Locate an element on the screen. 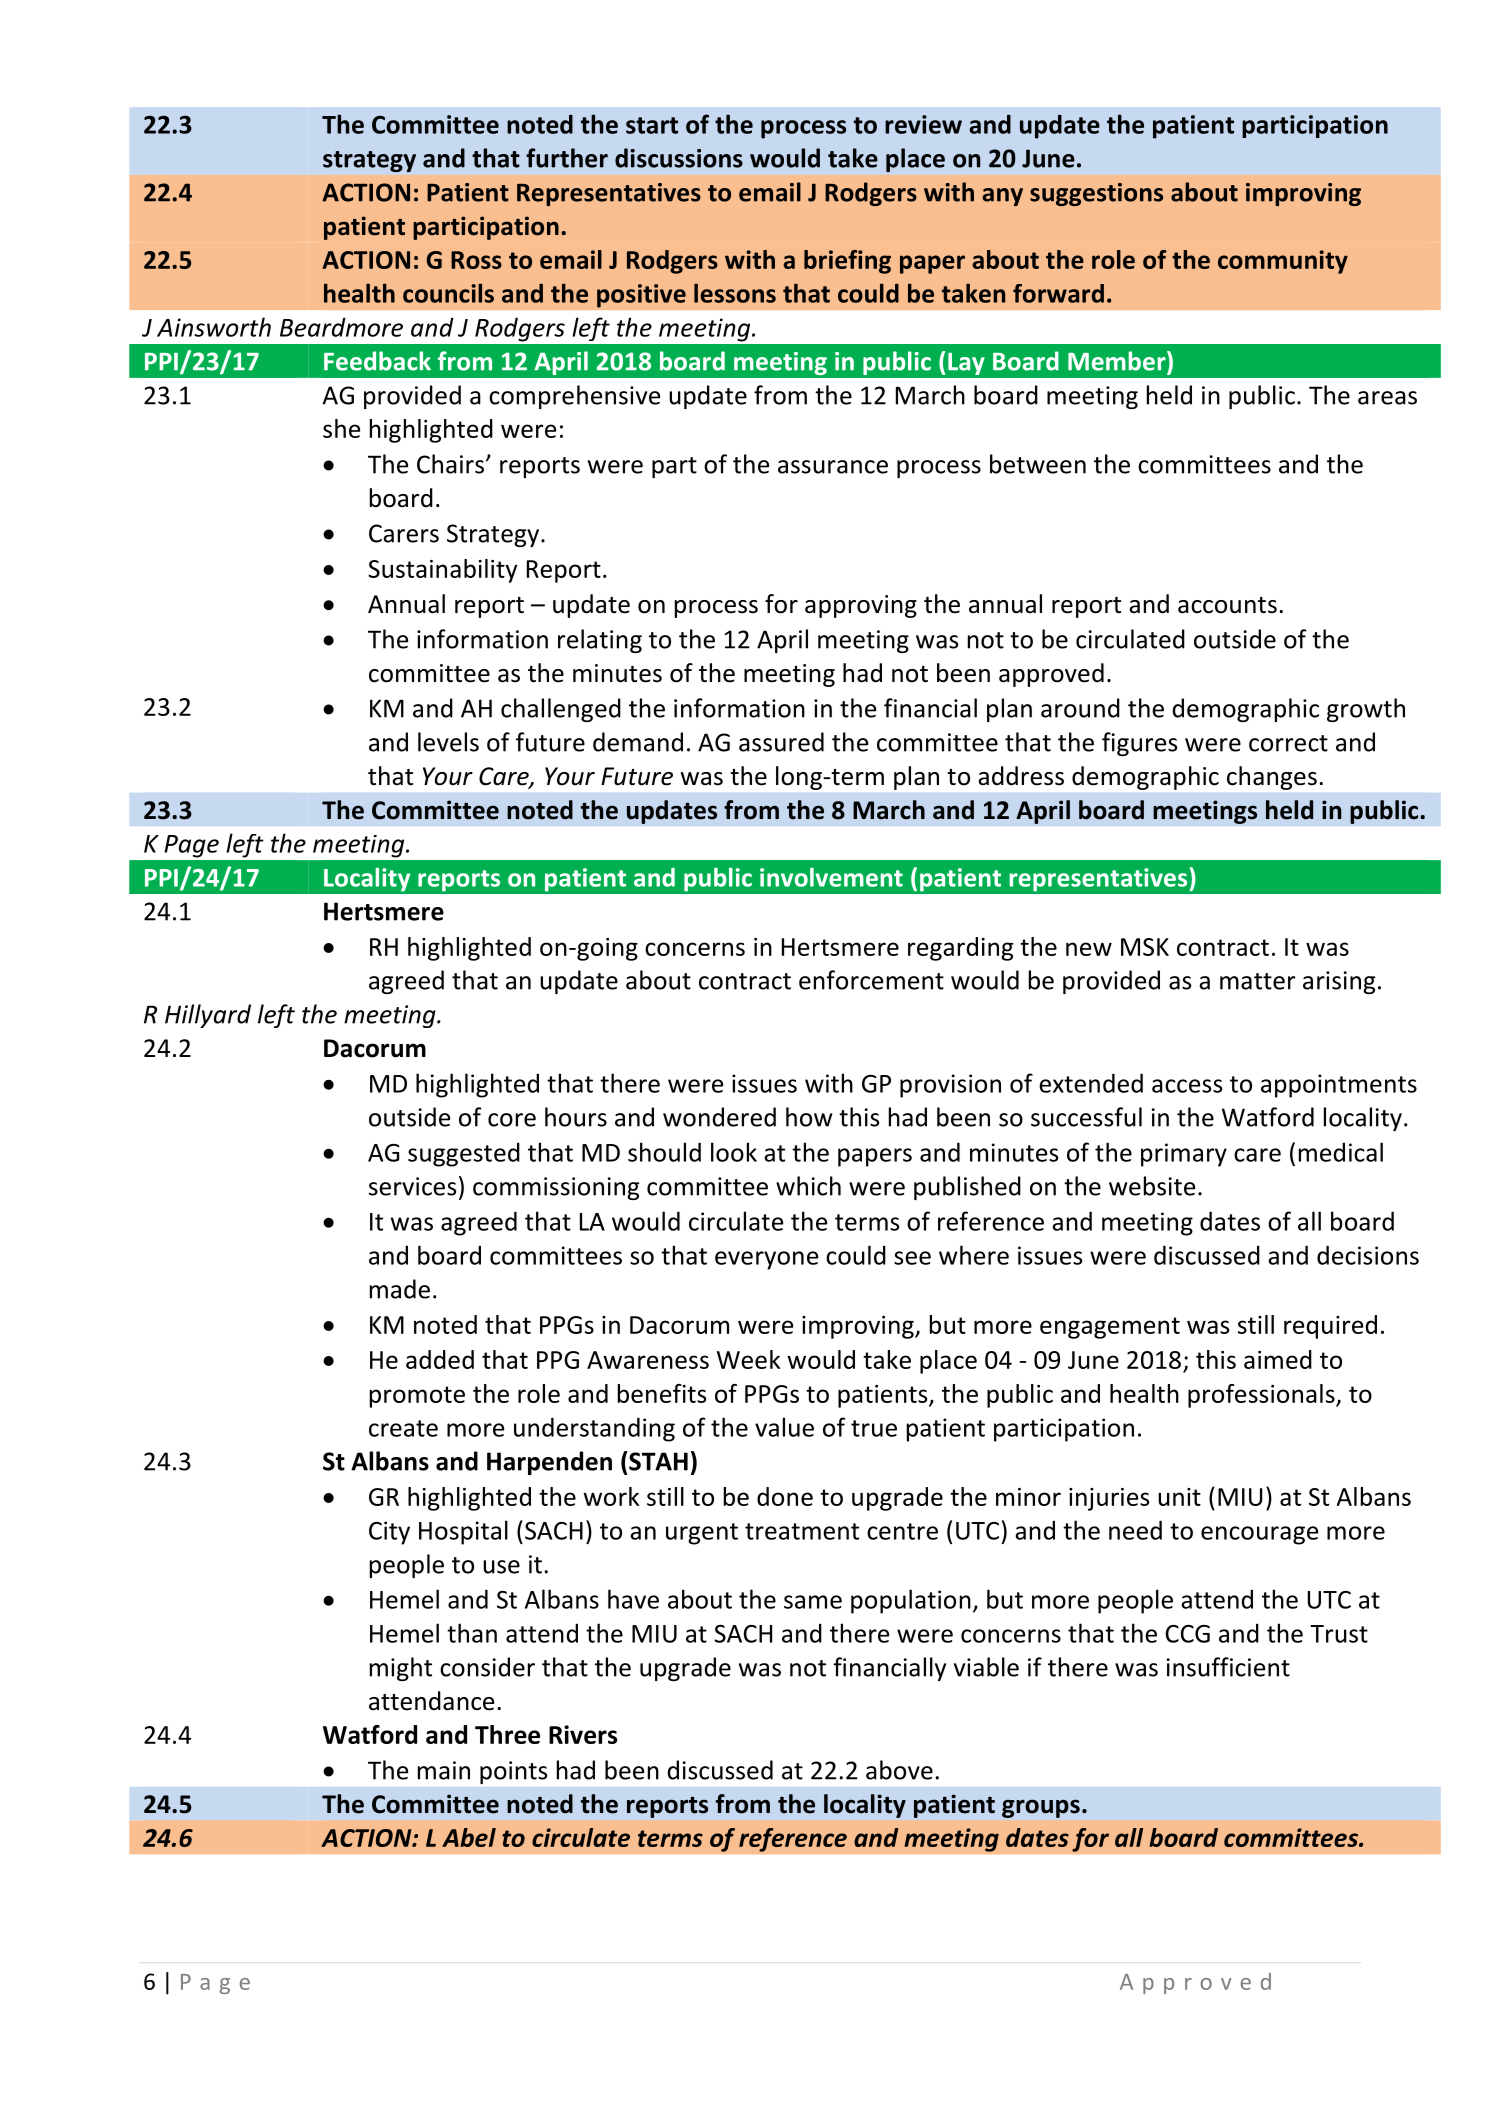 Image resolution: width=1500 pixels, height=2121 pixels. core is located at coordinates (512, 1120).
